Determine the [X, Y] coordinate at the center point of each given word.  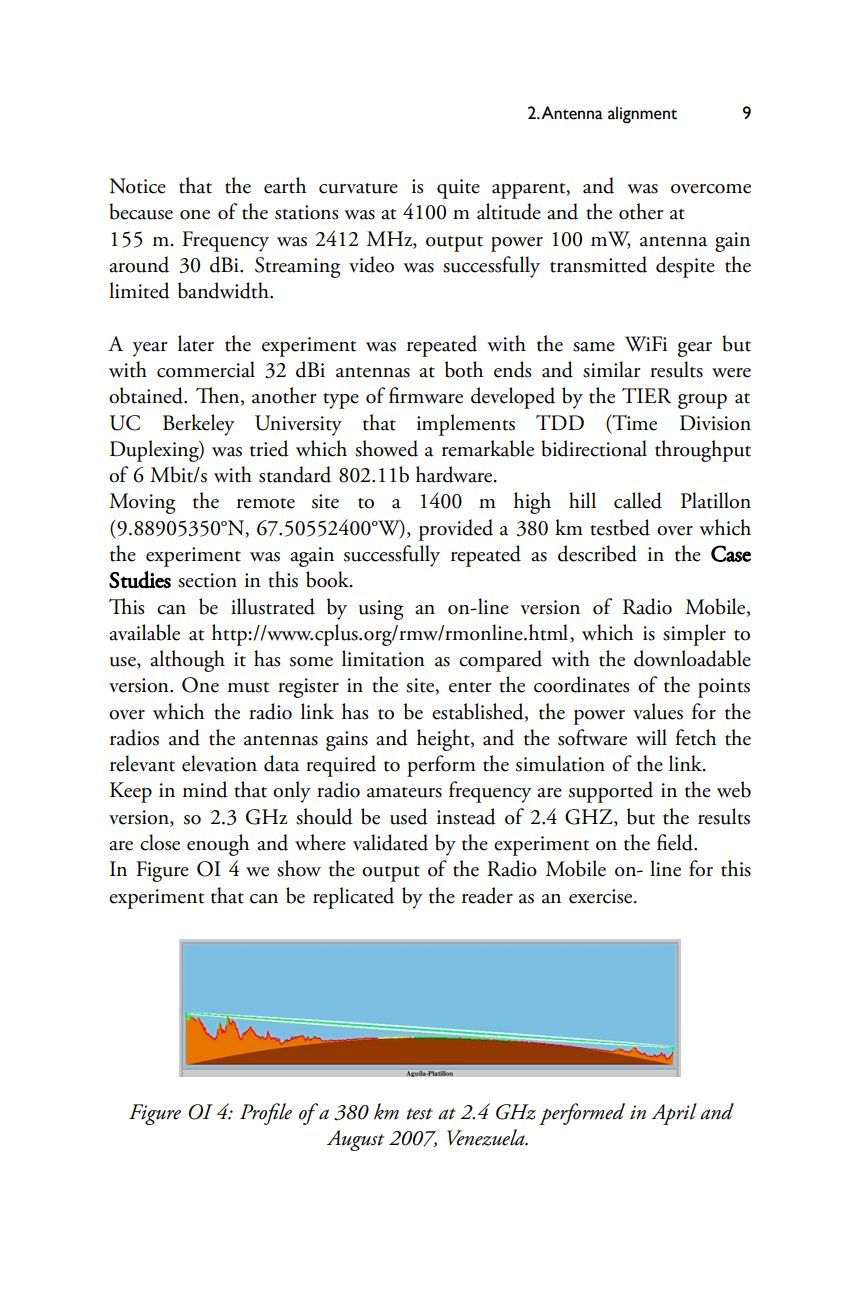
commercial [206, 369]
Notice [137, 186]
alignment [642, 115]
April [674, 1114]
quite [458, 189]
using [381, 610]
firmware [426, 395]
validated [390, 842]
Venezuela [487, 1137]
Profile [266, 1114]
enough [218, 845]
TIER [646, 396]
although [187, 661]
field [676, 842]
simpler [694, 635]
